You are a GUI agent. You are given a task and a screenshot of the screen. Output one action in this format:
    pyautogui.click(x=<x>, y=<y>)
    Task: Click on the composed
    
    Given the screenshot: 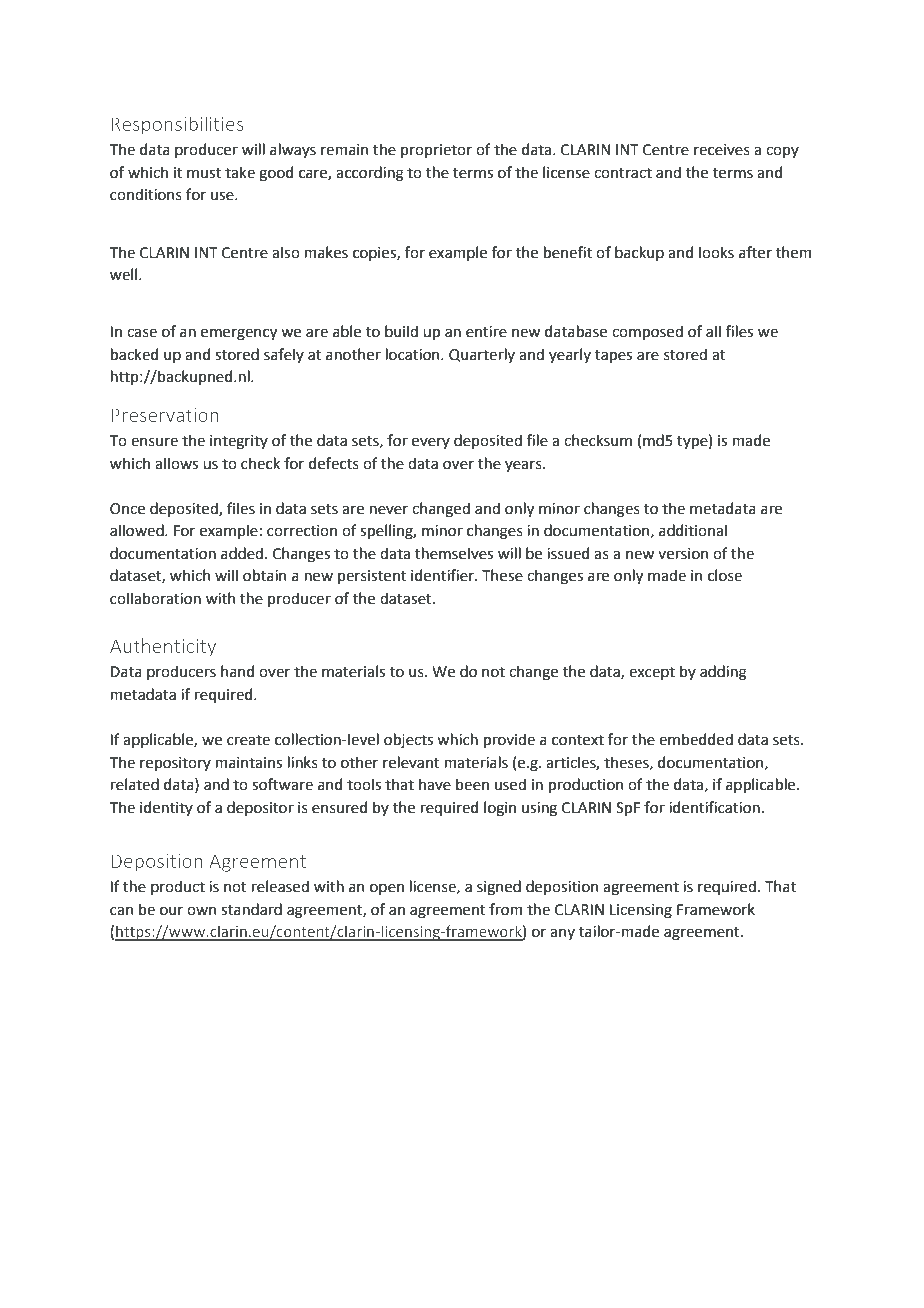 What is the action you would take?
    pyautogui.click(x=647, y=332)
